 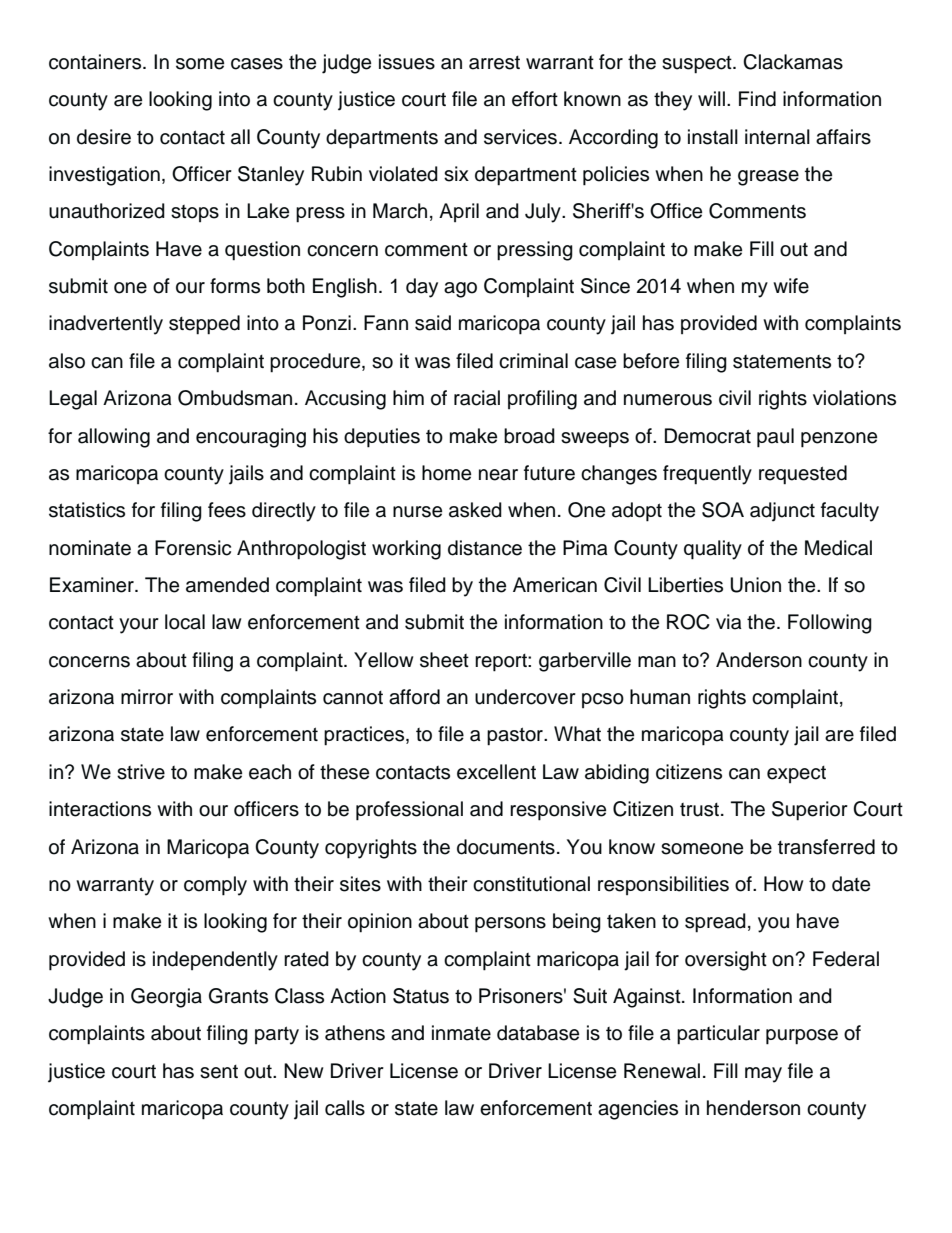 I want to click on containers, so click(x=96, y=62).
